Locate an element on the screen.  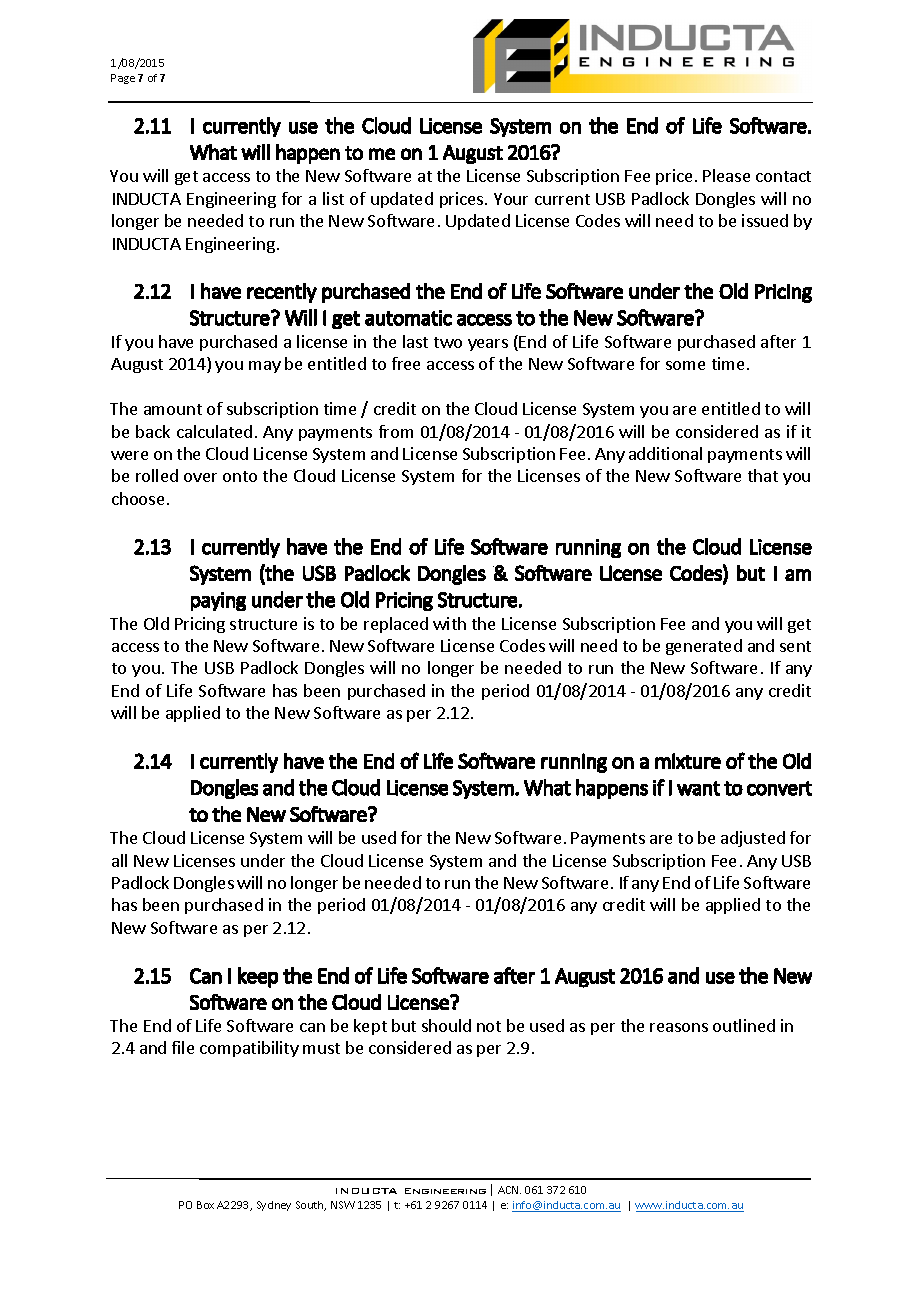
paying is located at coordinates (218, 601).
